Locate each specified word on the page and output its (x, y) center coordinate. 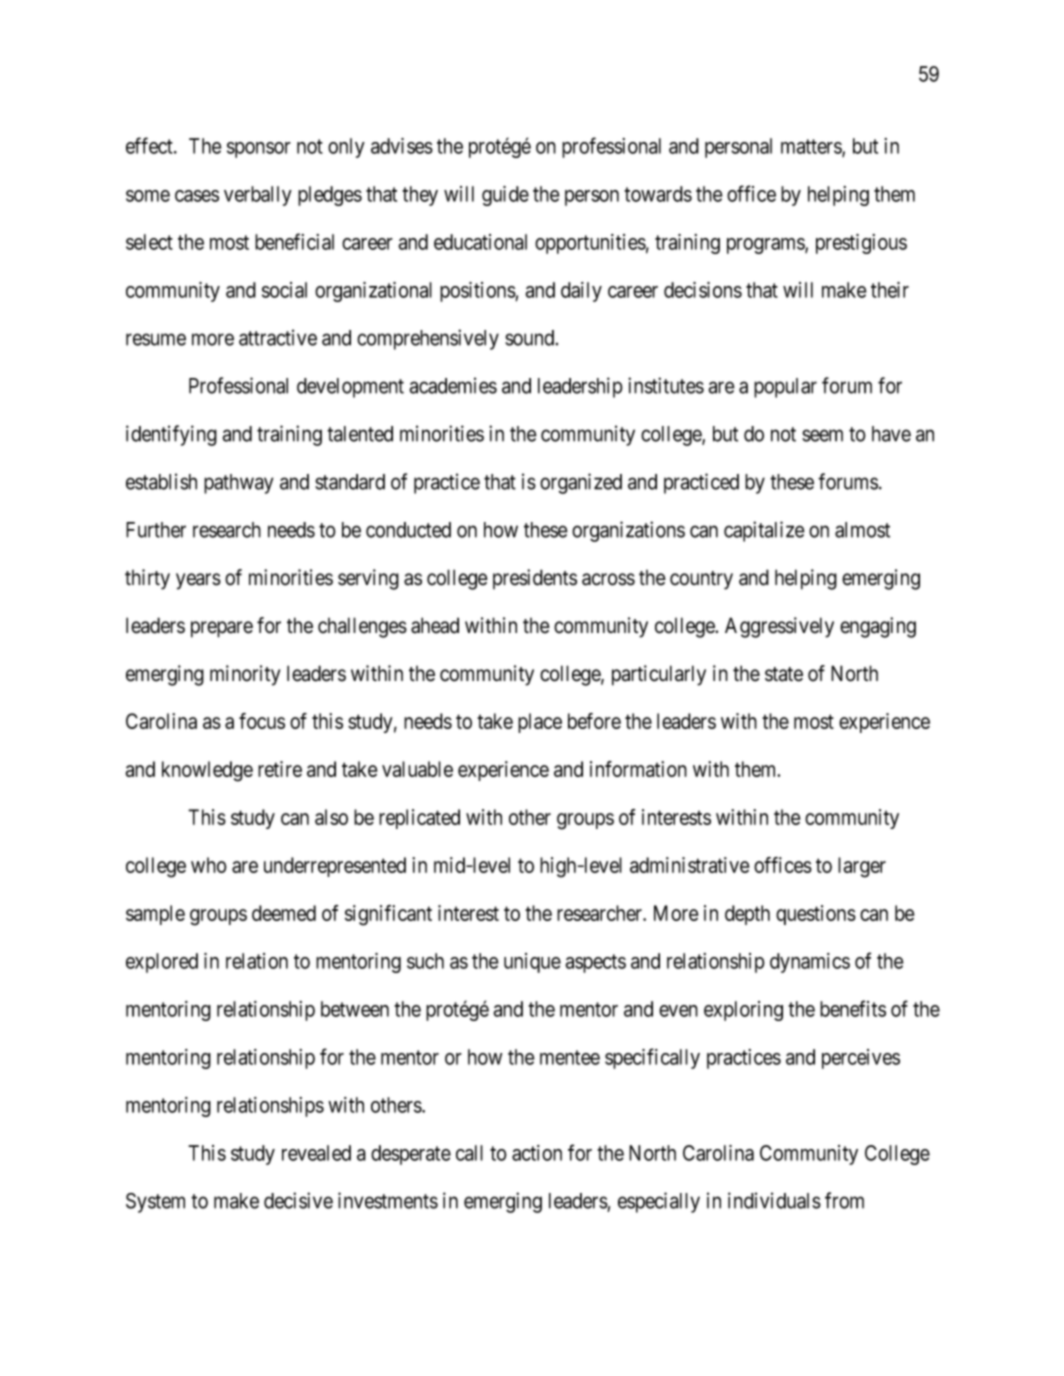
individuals (774, 1200)
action (537, 1153)
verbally (258, 196)
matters (812, 147)
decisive (298, 1200)
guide (505, 196)
